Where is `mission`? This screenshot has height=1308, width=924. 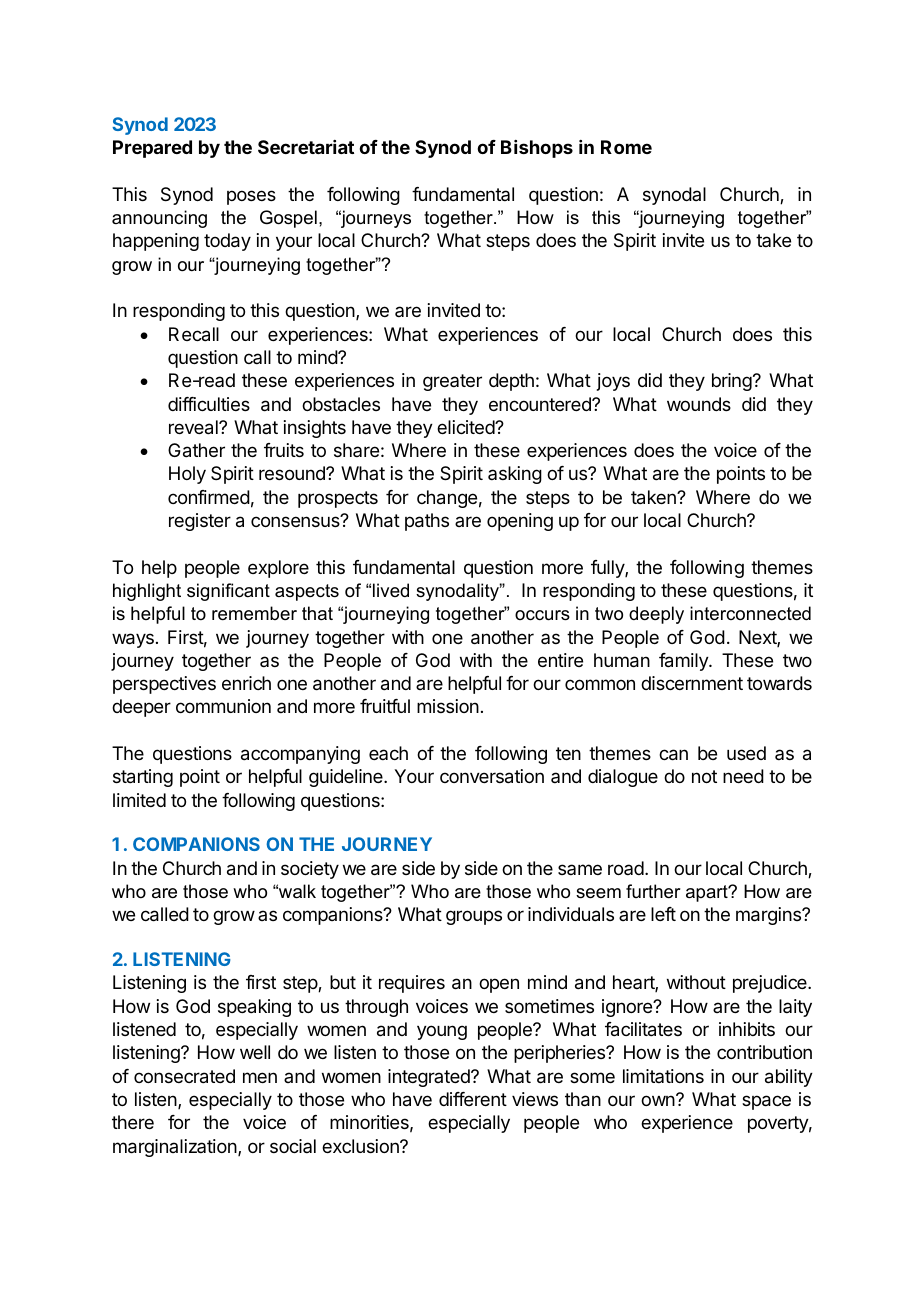
mission is located at coordinates (448, 706).
